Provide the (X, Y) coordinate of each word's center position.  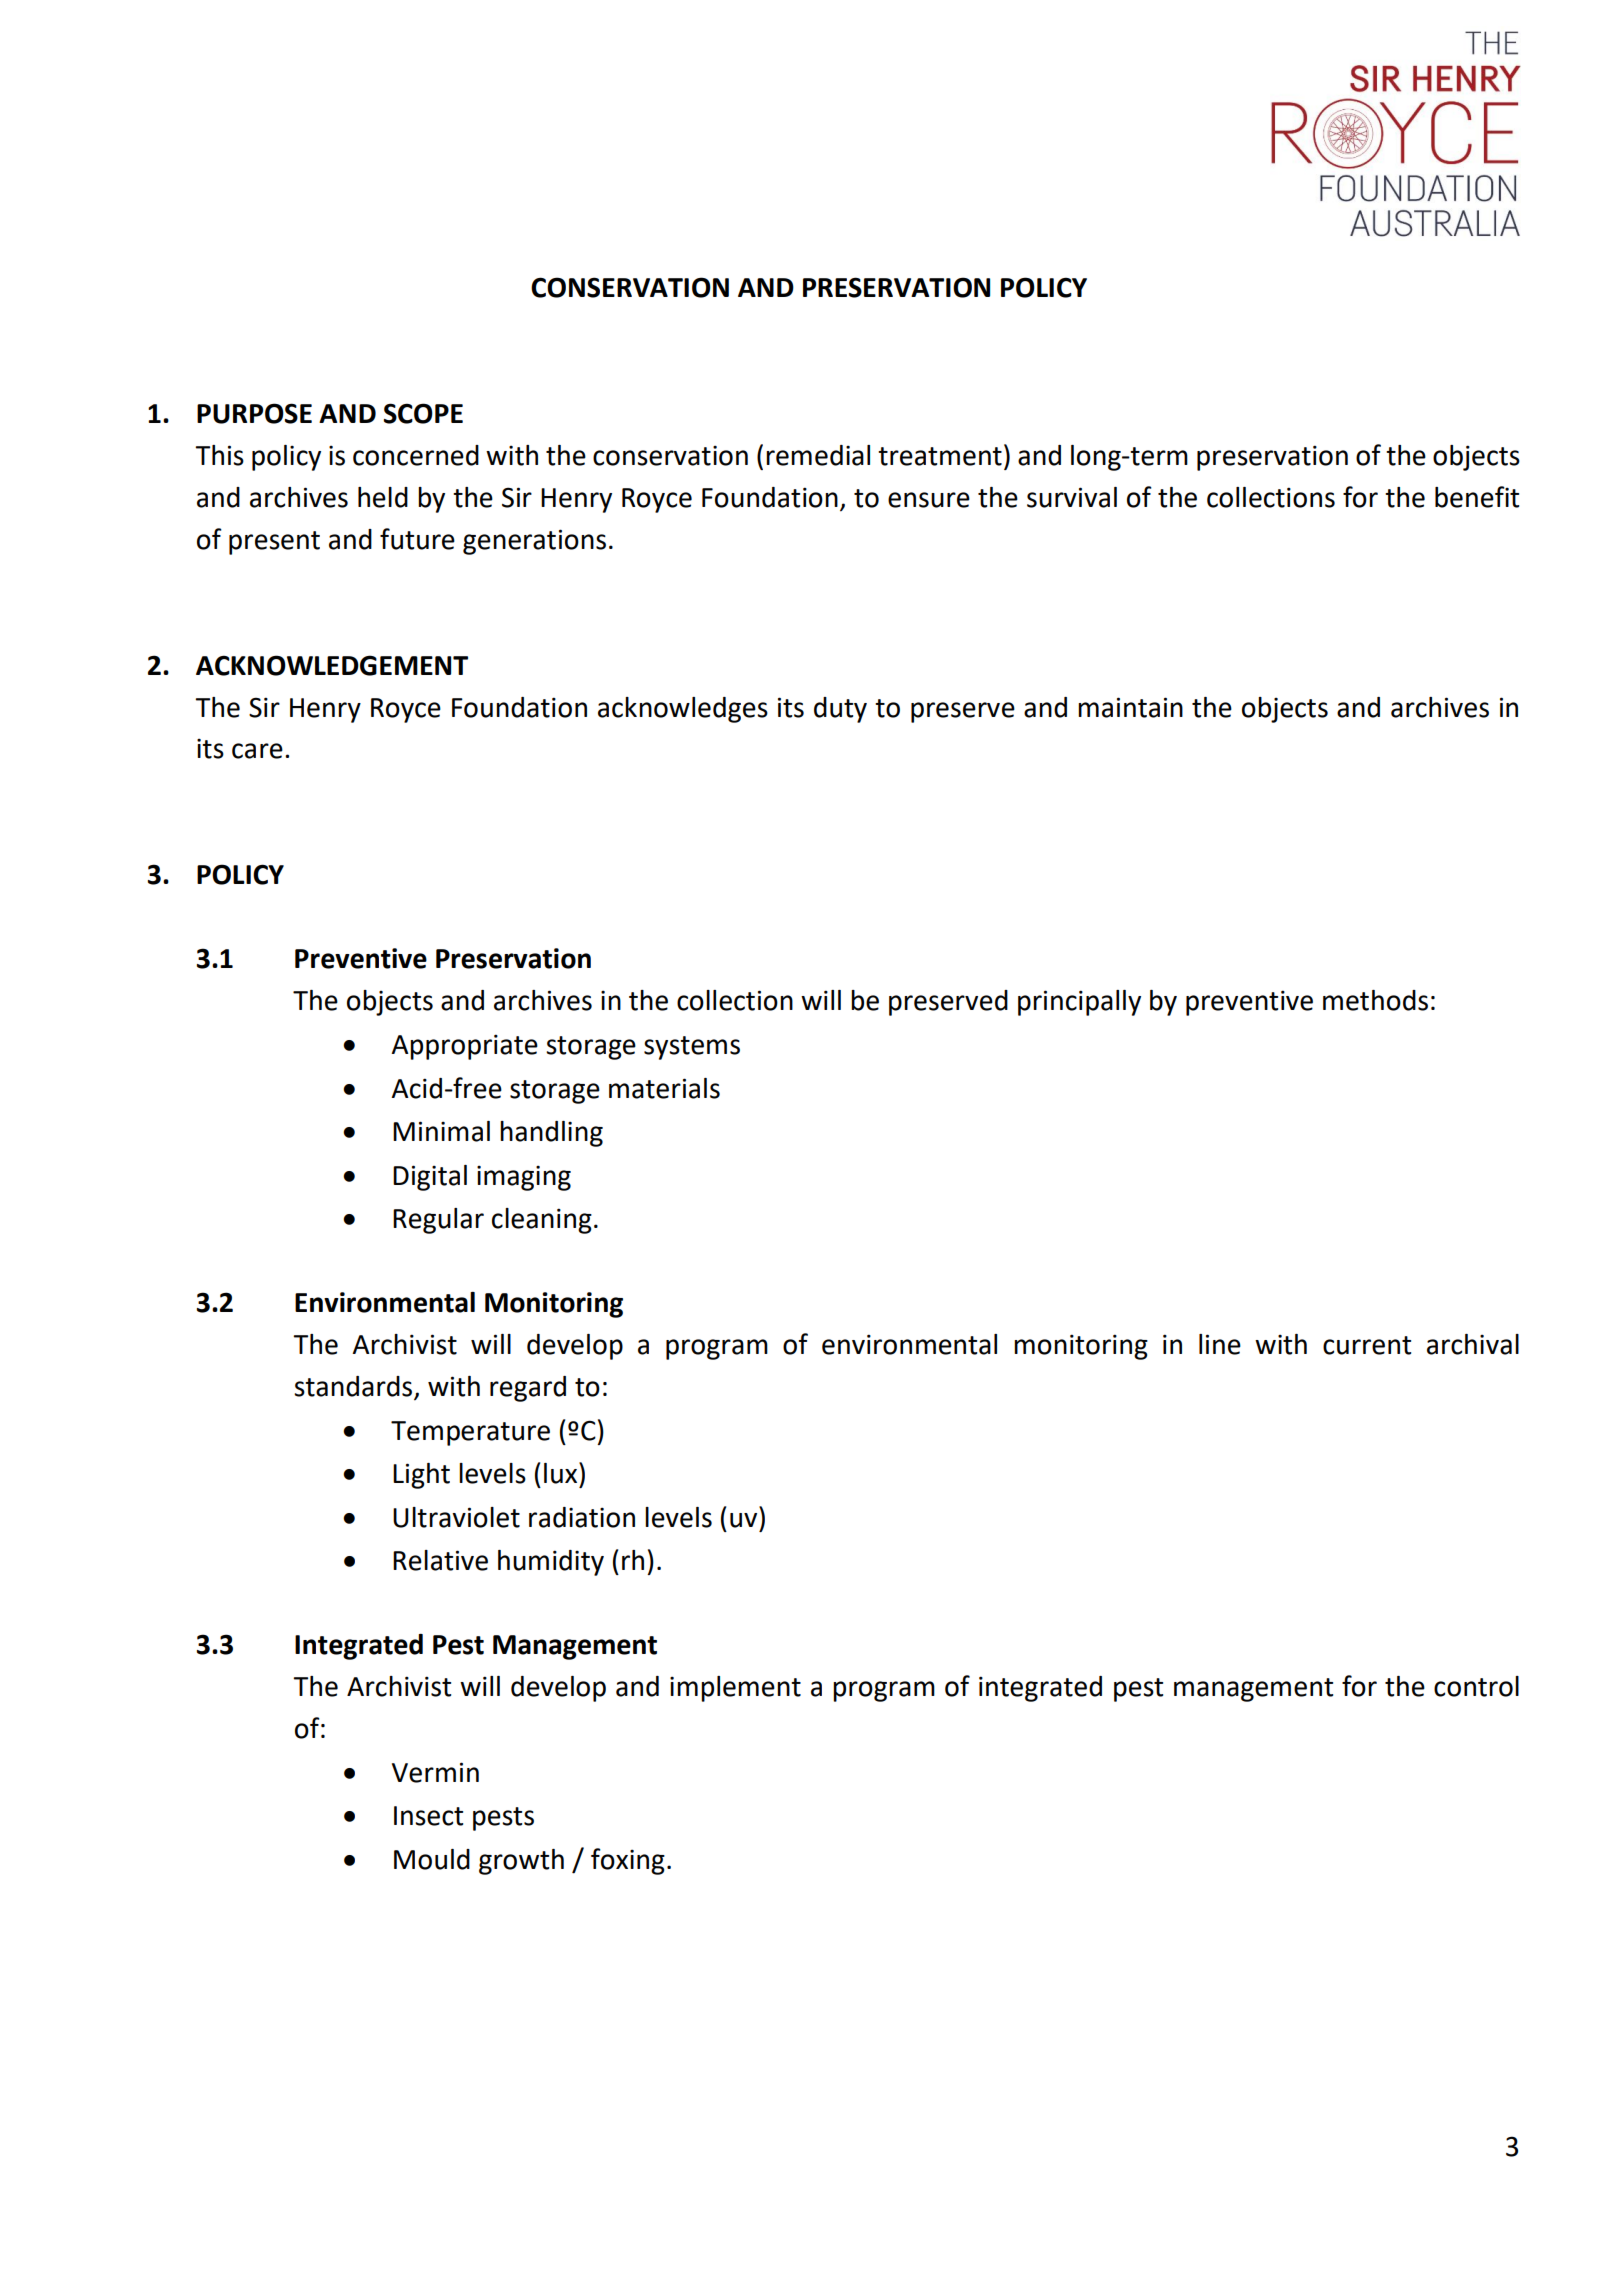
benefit (1477, 497)
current (1367, 1345)
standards (354, 1387)
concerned (416, 455)
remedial (818, 455)
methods (1375, 1000)
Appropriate (465, 1047)
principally (1079, 1003)
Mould (432, 1859)
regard (528, 1389)
